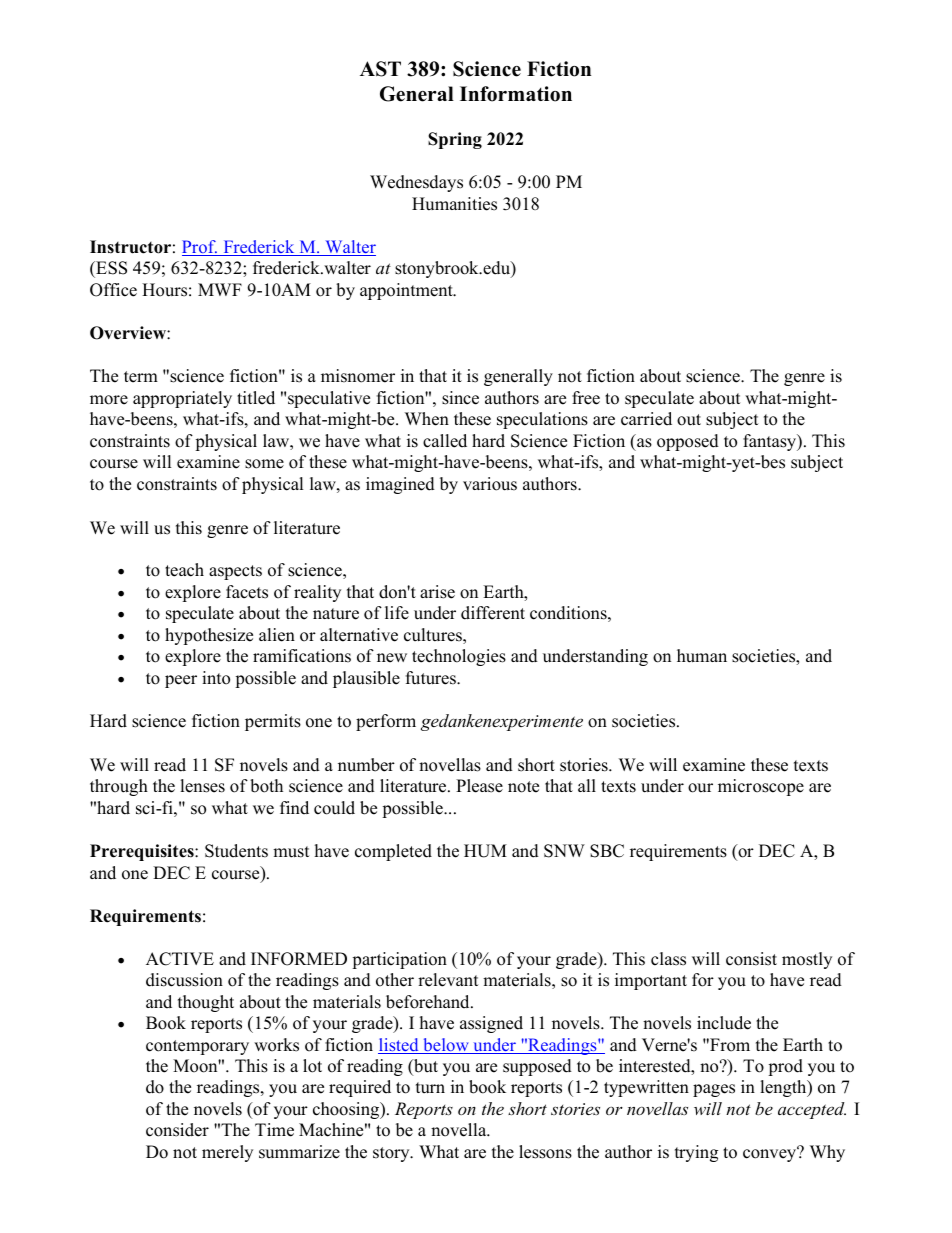  I want to click on hypothesize, so click(209, 636).
